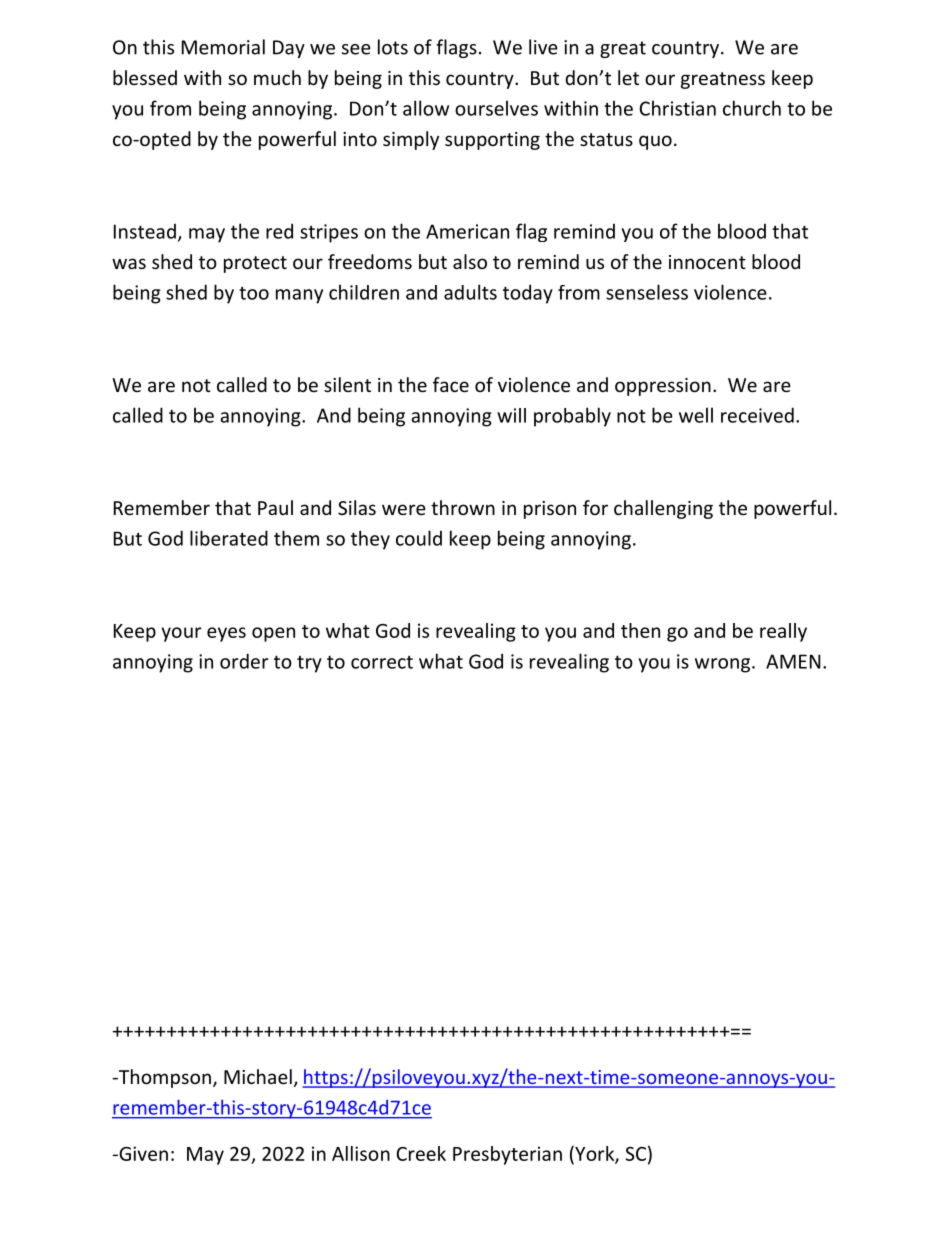  What do you see at coordinates (722, 665) in the screenshot?
I see `wrong` at bounding box center [722, 665].
